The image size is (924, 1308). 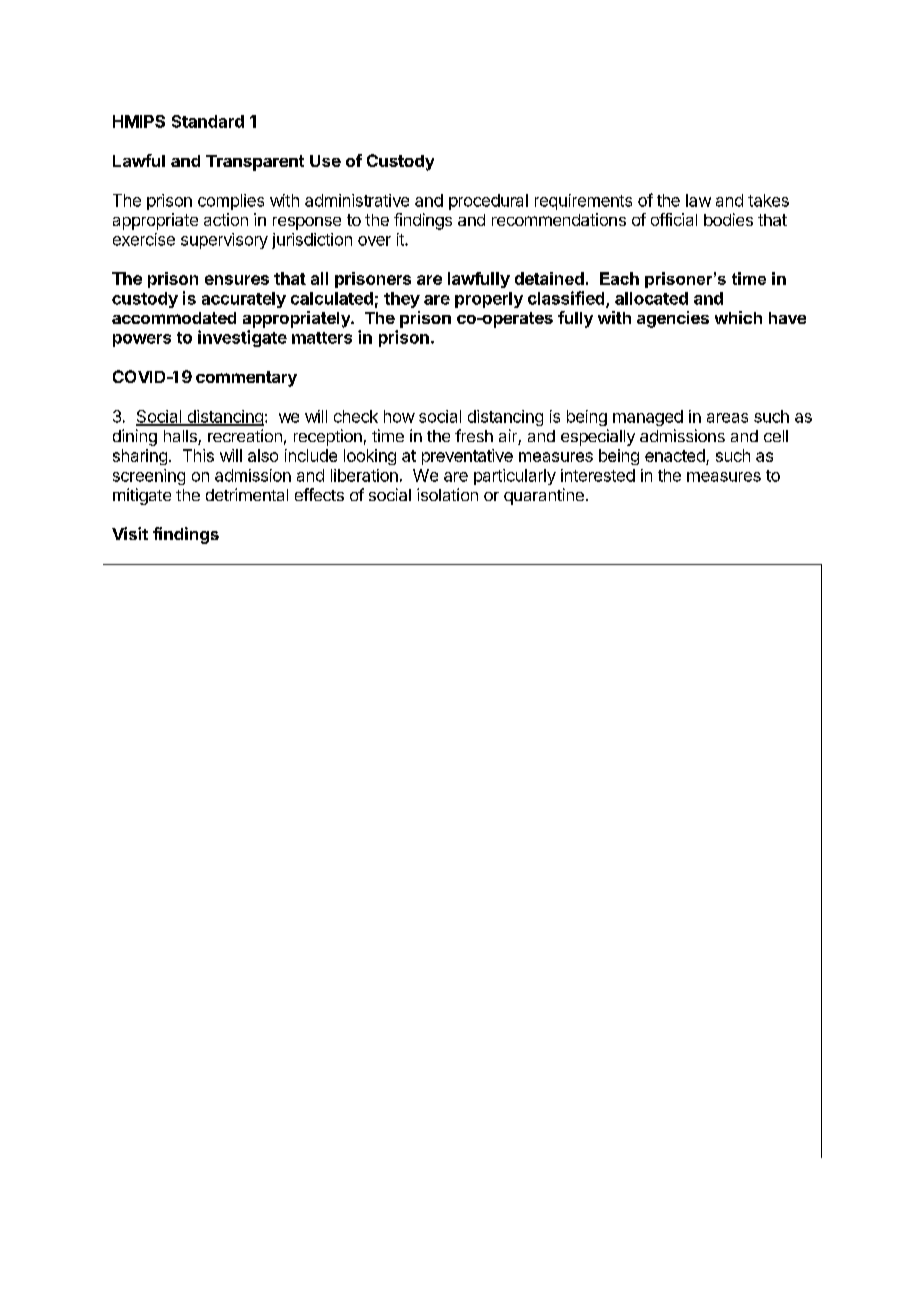 What do you see at coordinates (738, 317) in the page?
I see `which` at bounding box center [738, 317].
